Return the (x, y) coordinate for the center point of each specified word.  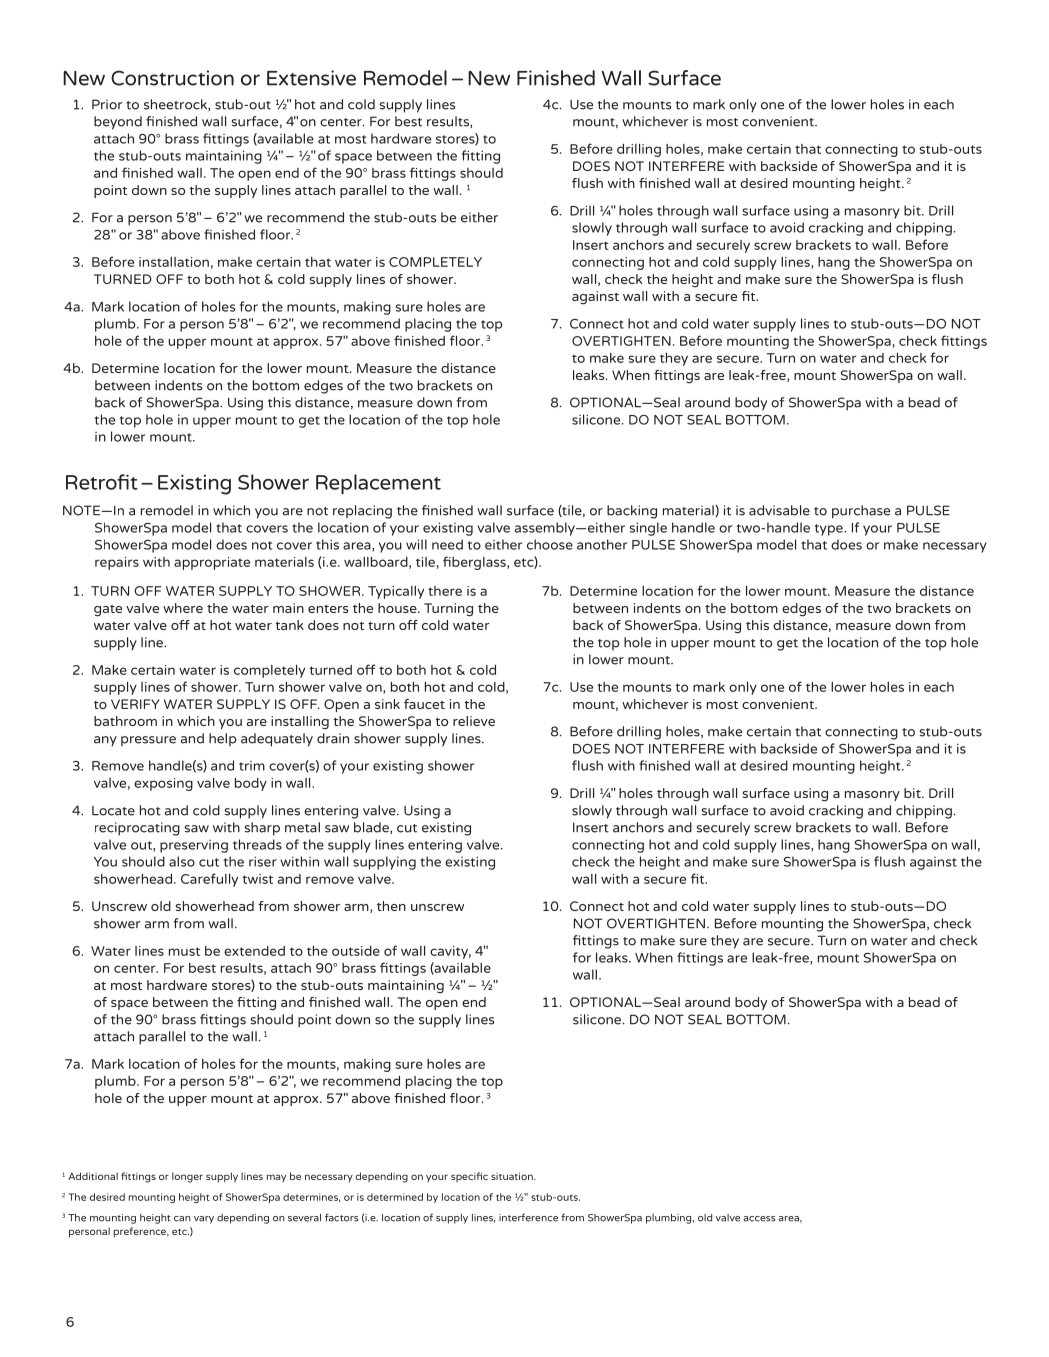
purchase (861, 512)
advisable (779, 510)
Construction (172, 78)
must (184, 951)
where (183, 608)
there (445, 591)
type (830, 530)
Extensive (311, 78)
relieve (474, 721)
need (447, 544)
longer (187, 1177)
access (759, 1219)
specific (469, 1177)
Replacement (378, 484)
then (391, 906)
